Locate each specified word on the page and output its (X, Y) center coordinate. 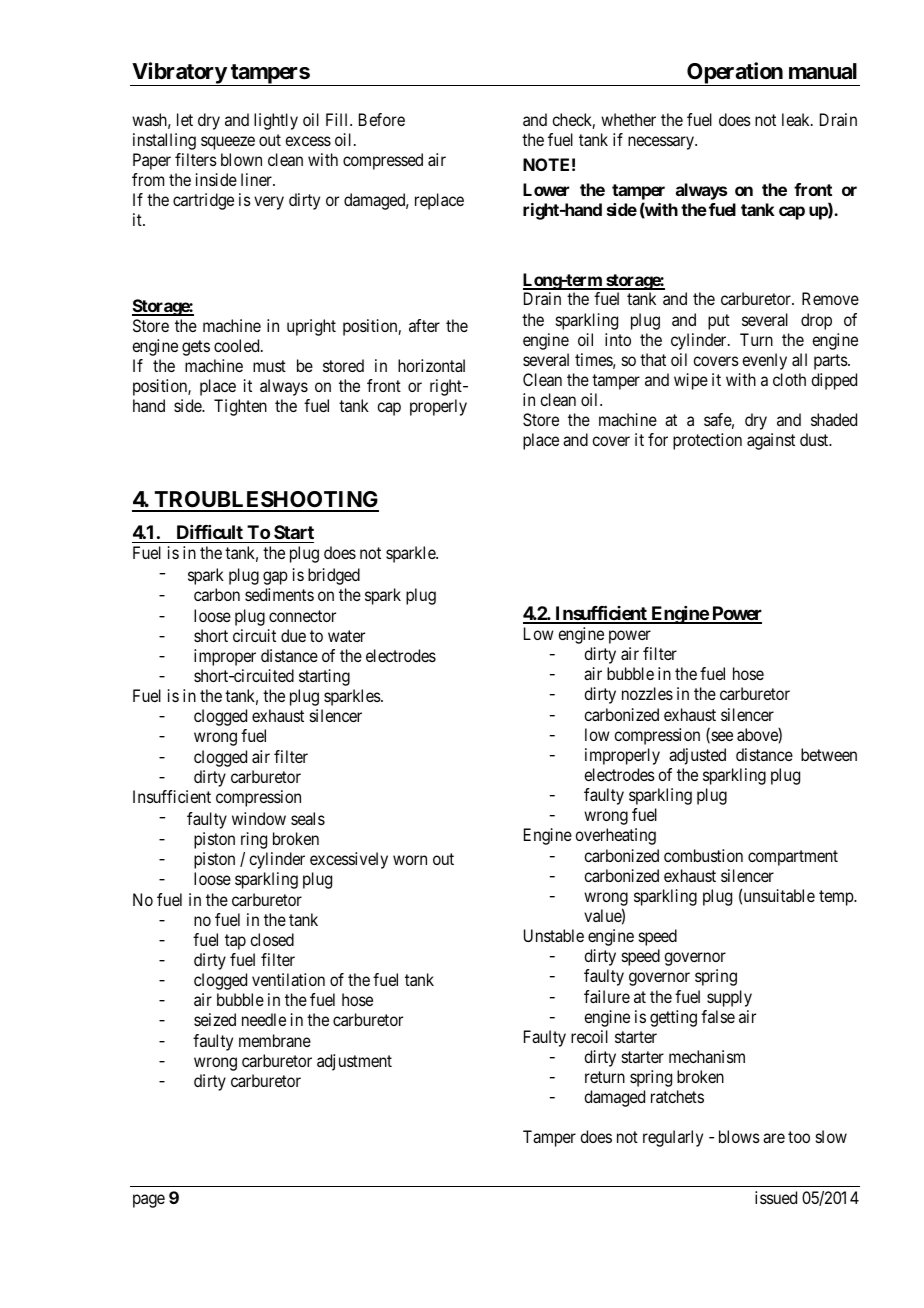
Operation (735, 74)
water (346, 636)
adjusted (697, 756)
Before (382, 119)
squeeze (228, 143)
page (149, 1201)
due (293, 635)
